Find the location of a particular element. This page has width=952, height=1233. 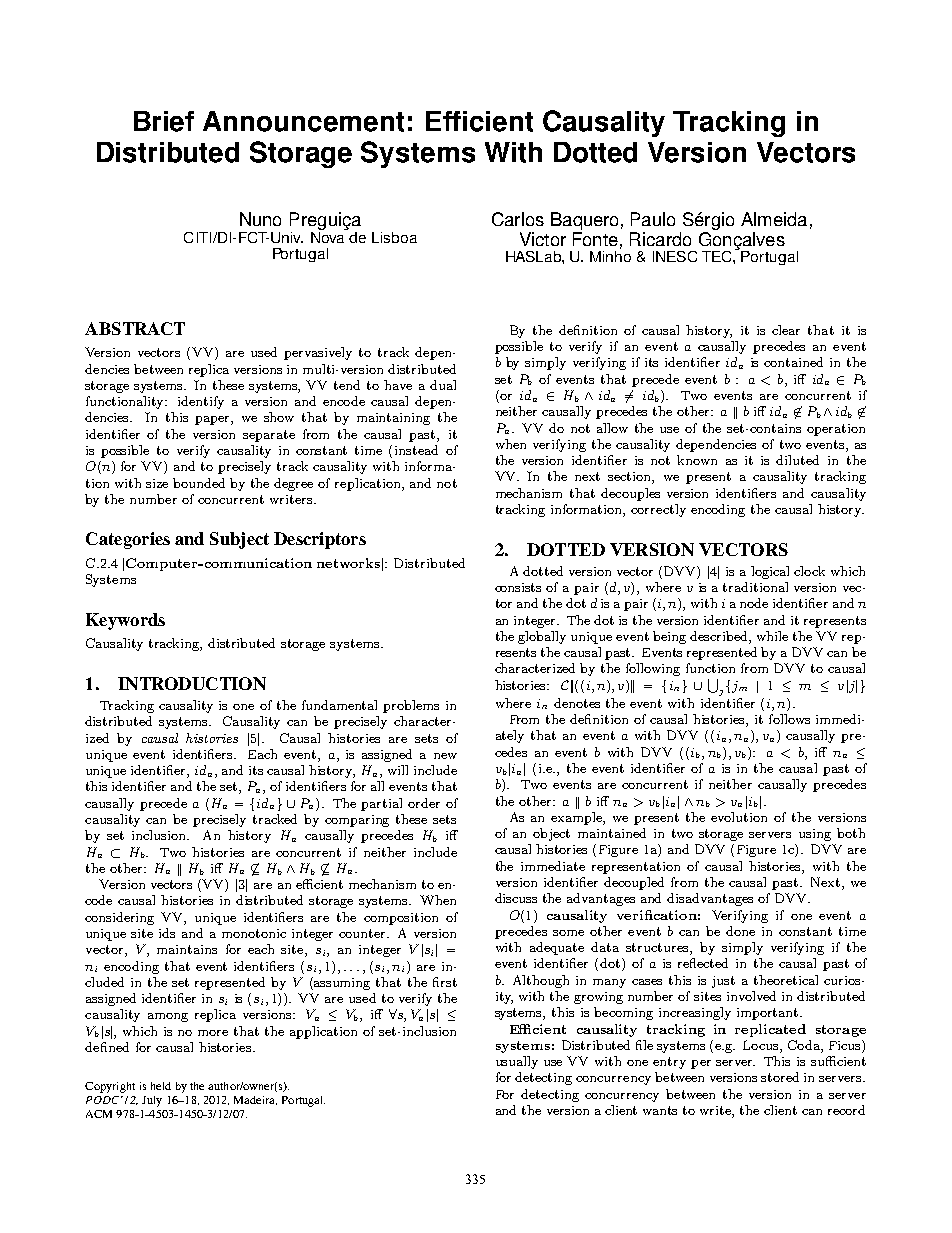

Almeida is located at coordinates (774, 219).
